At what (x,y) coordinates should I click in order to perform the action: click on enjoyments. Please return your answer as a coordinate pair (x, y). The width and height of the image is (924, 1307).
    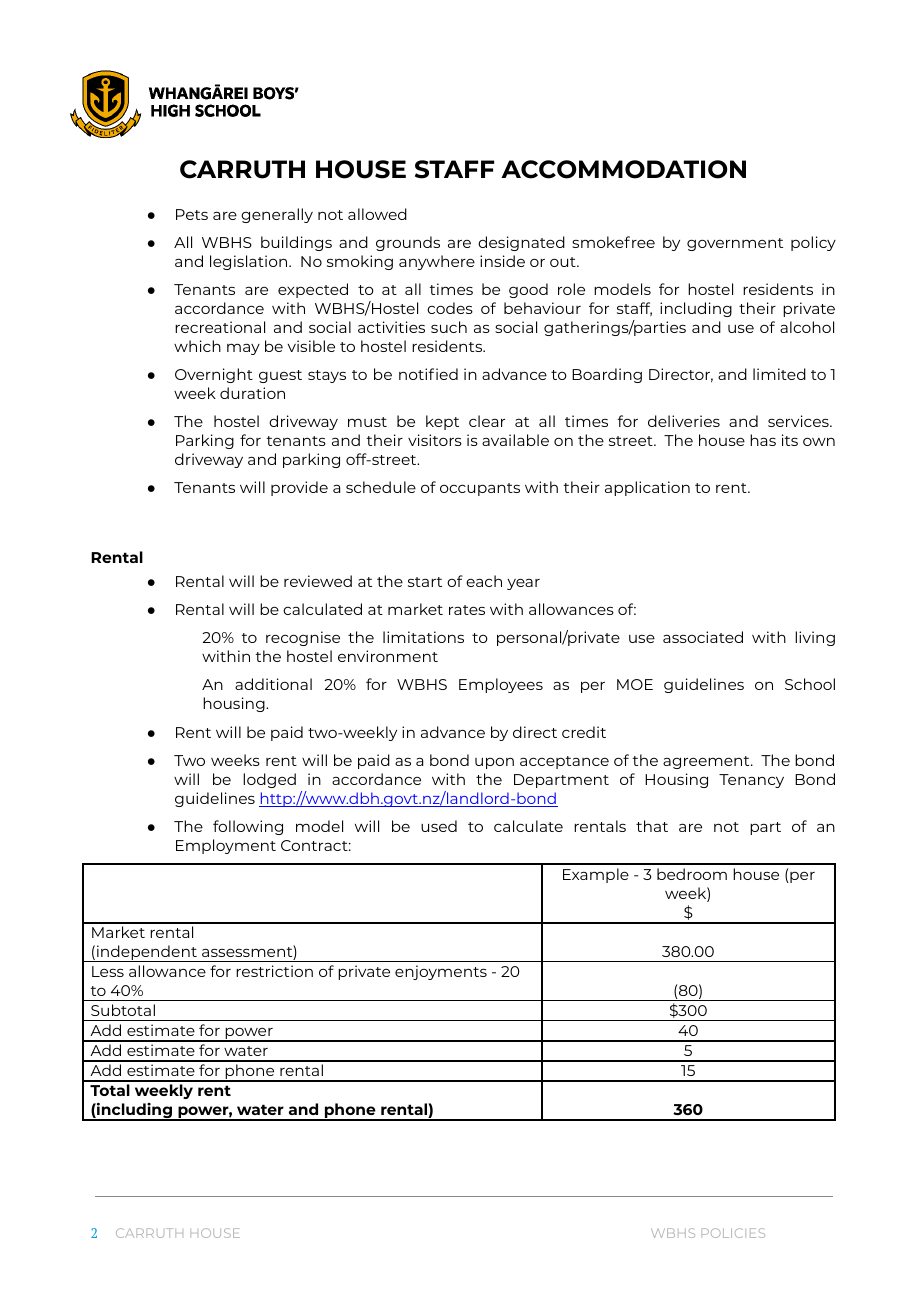
    Looking at the image, I should click on (441, 972).
